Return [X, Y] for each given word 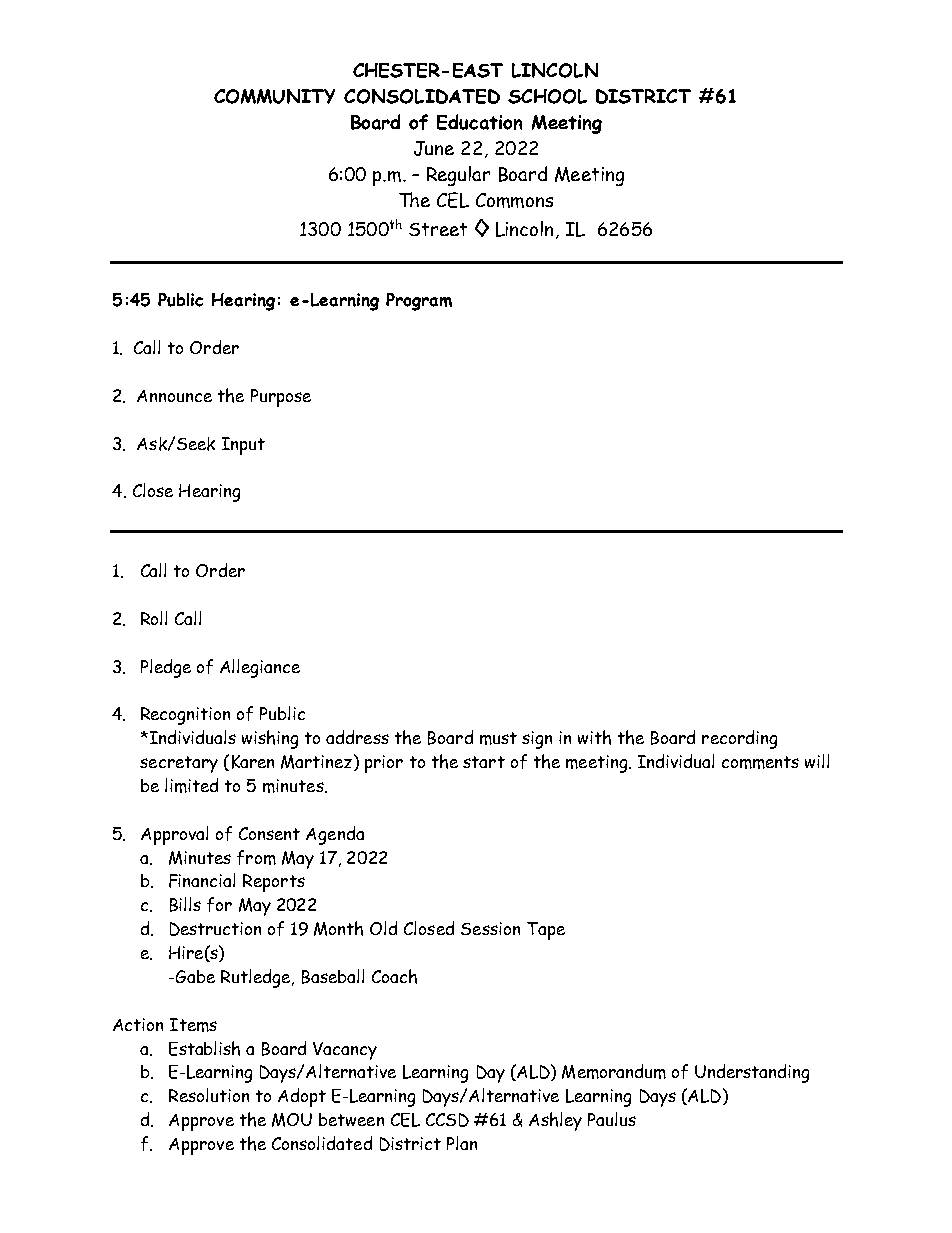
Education [479, 122]
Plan [462, 1143]
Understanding [752, 1073]
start [484, 762]
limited [191, 785]
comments [760, 762]
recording [739, 739]
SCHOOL [547, 96]
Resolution [209, 1095]
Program [419, 302]
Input [243, 446]
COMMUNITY [274, 96]
